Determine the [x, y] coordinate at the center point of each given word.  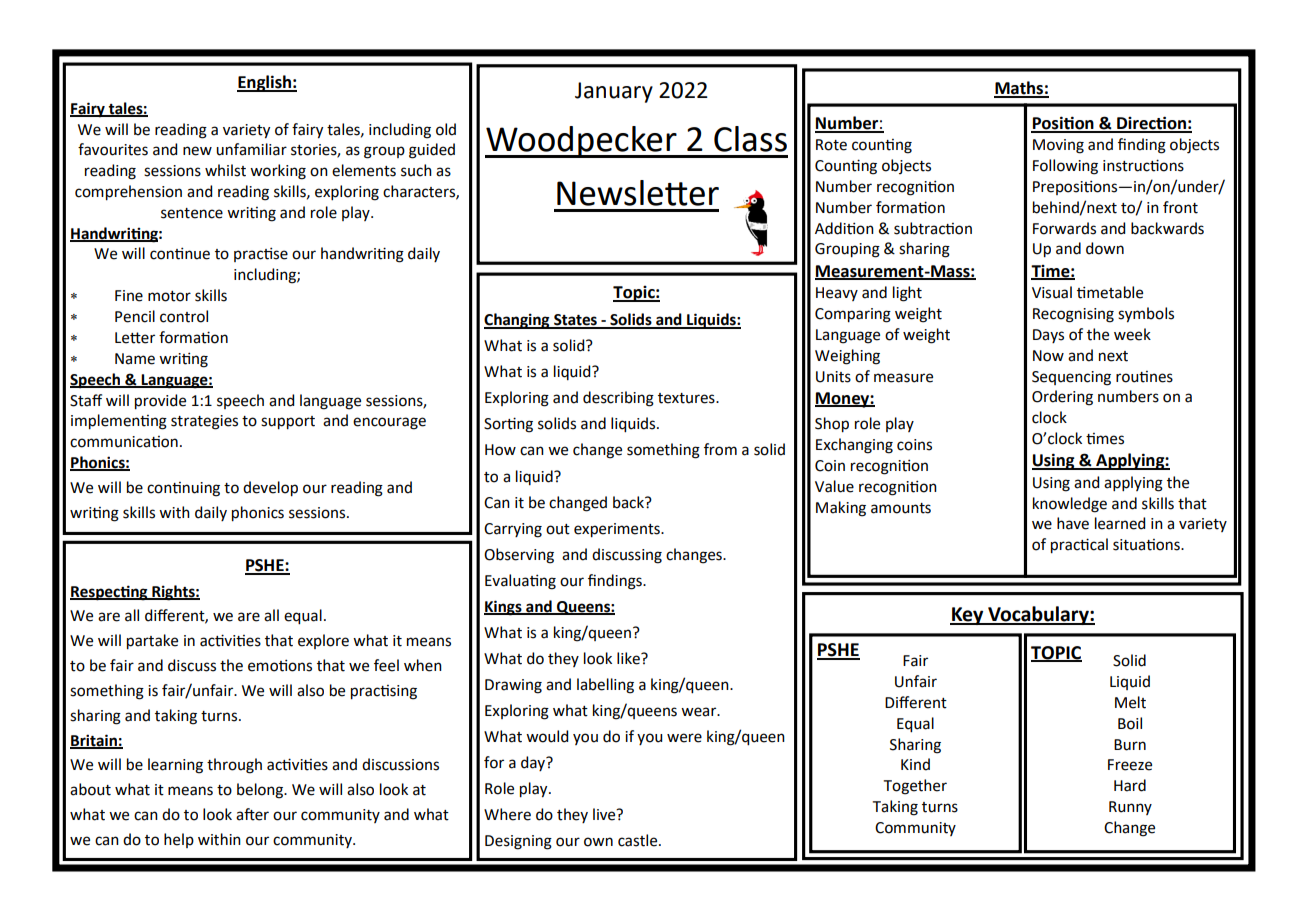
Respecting [110, 593]
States [575, 321]
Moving [1058, 146]
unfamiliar [251, 149]
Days [1048, 336]
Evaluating [520, 582]
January [614, 92]
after [252, 814]
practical [1079, 546]
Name [135, 359]
